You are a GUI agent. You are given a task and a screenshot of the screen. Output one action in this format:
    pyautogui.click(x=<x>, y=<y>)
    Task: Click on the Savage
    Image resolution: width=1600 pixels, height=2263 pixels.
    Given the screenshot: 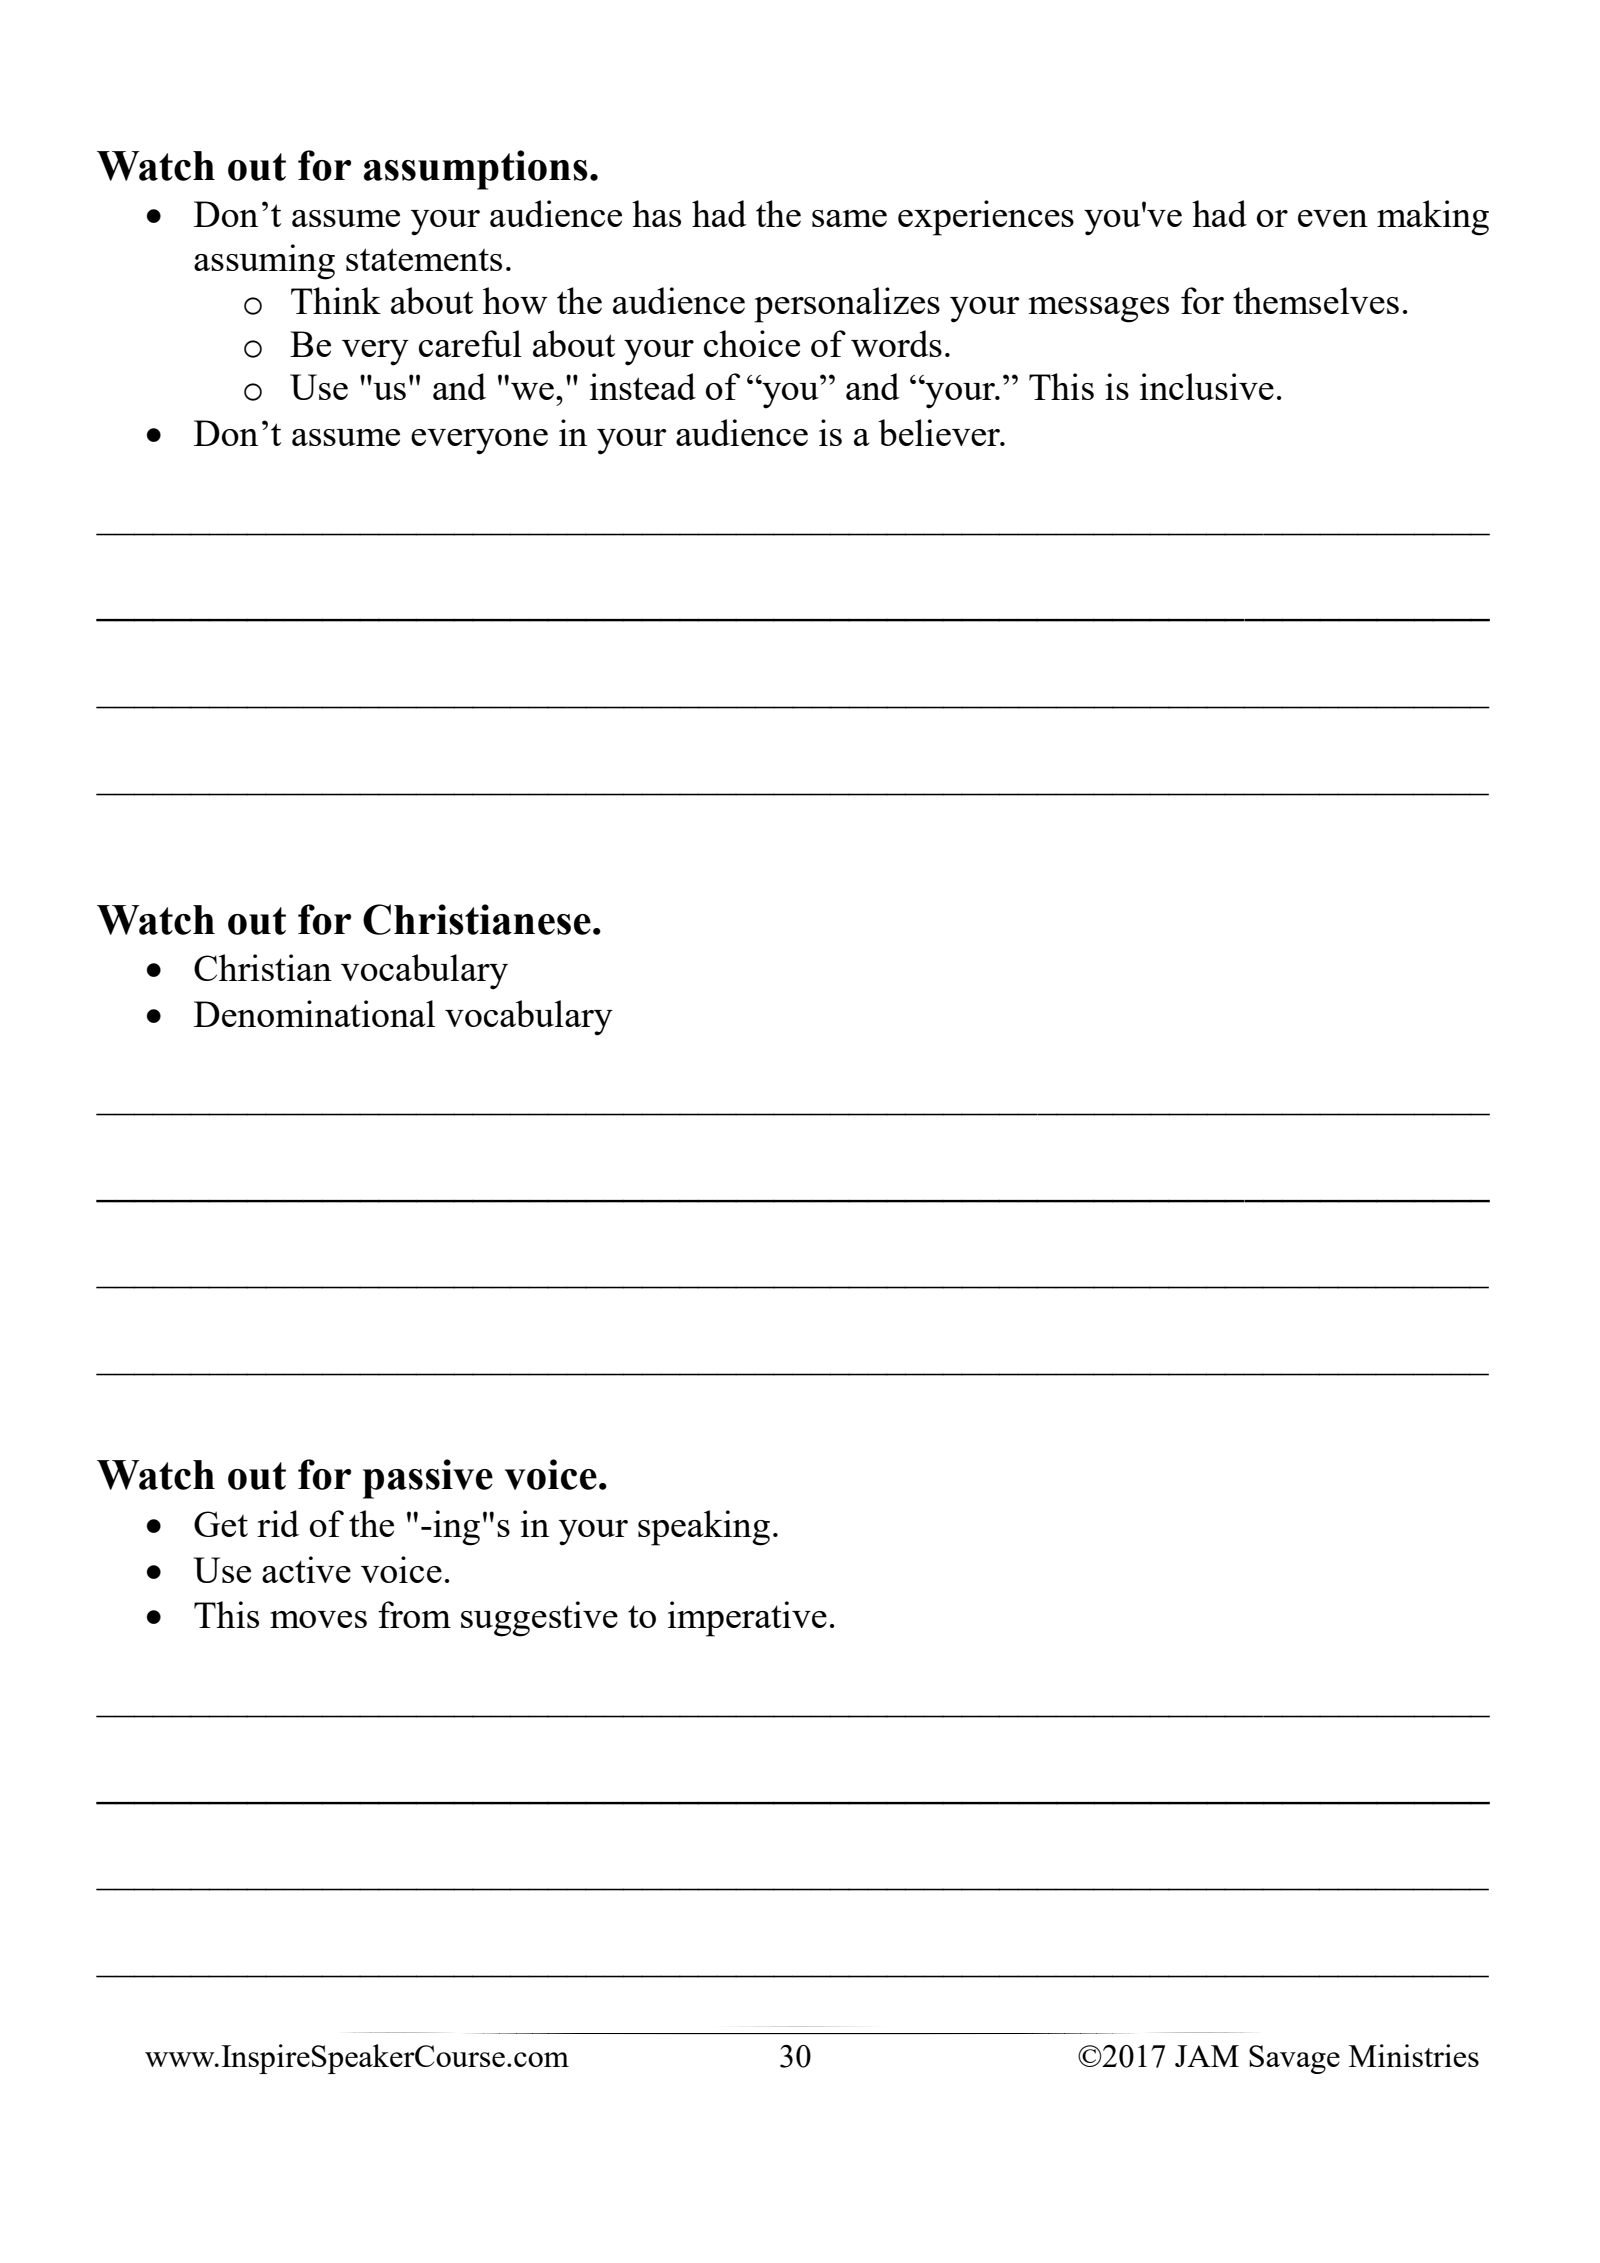 What is the action you would take?
    pyautogui.click(x=1294, y=2059)
